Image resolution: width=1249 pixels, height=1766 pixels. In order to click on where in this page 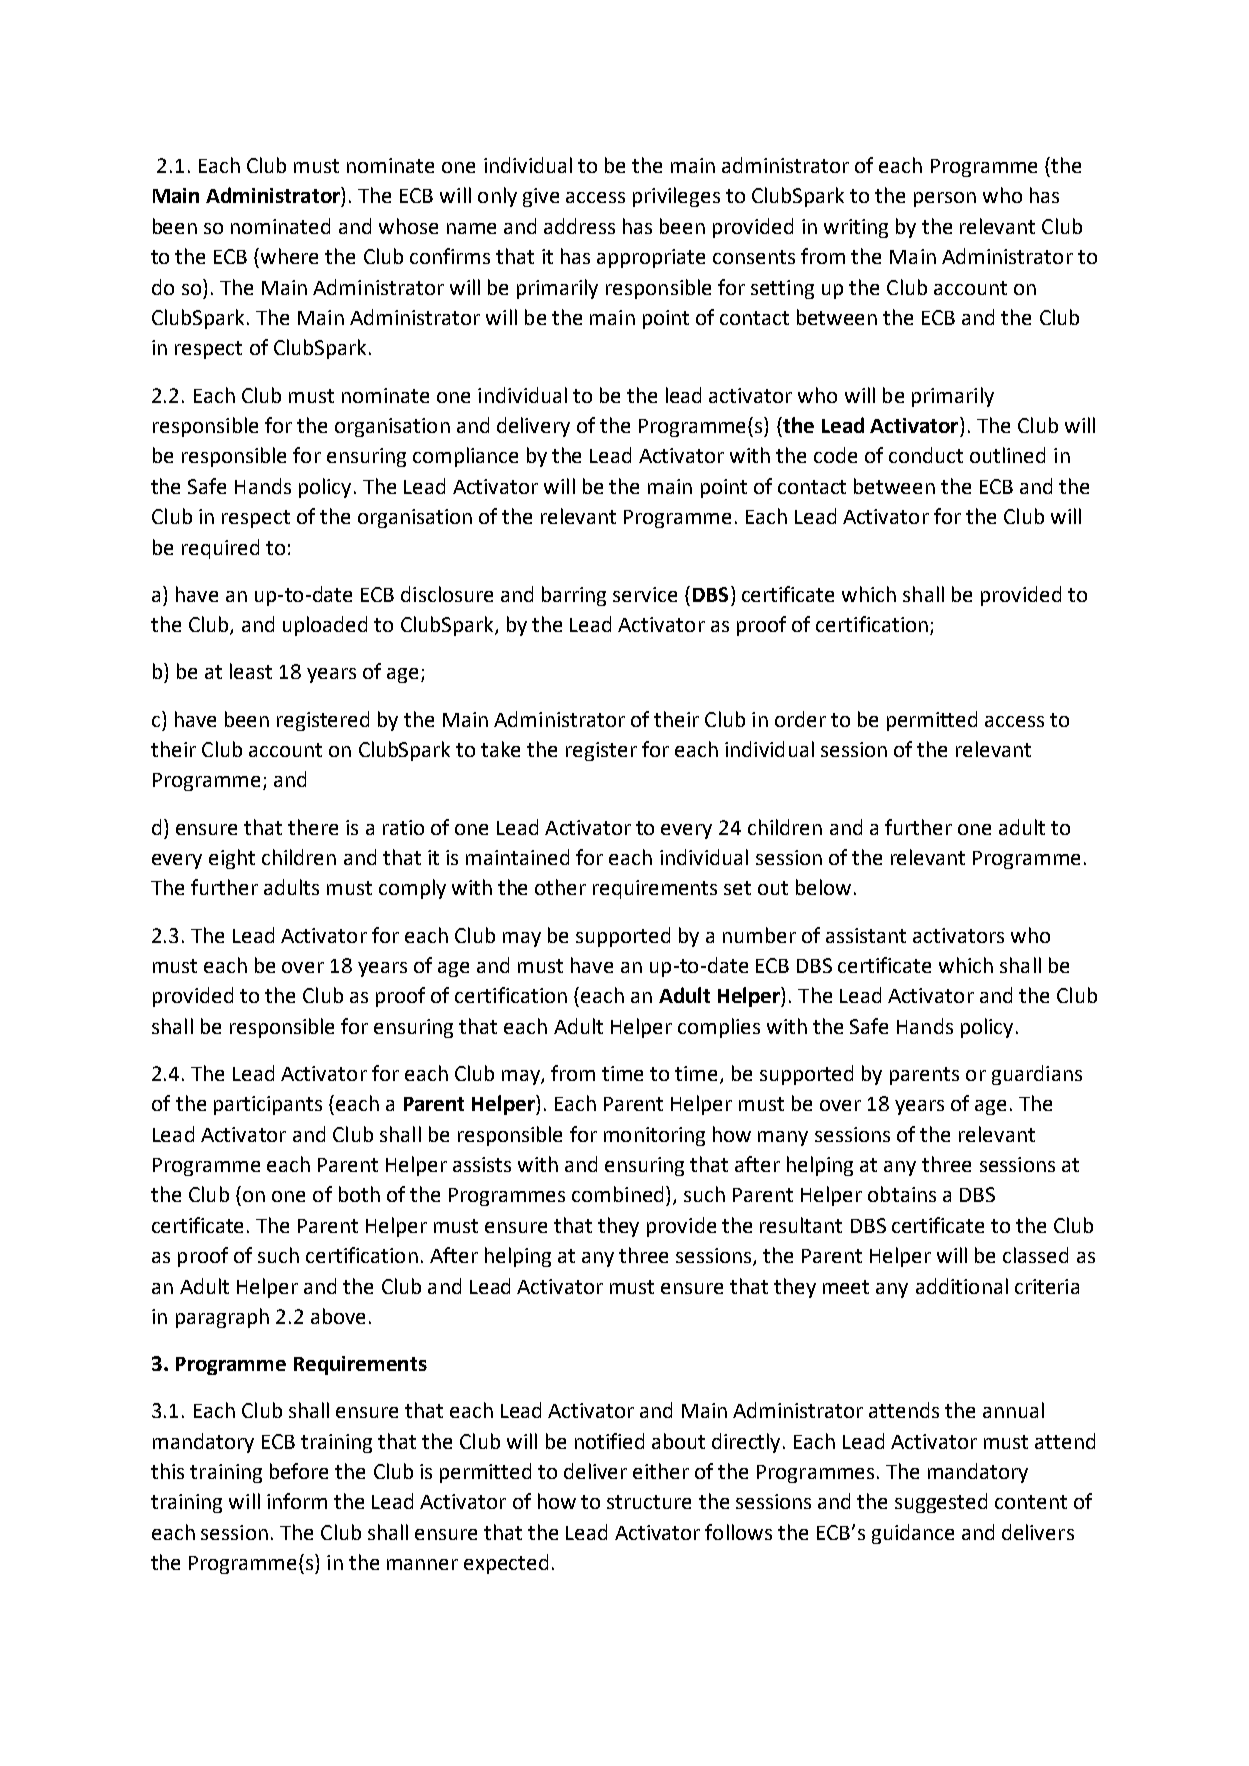, I will do `click(289, 256)`.
